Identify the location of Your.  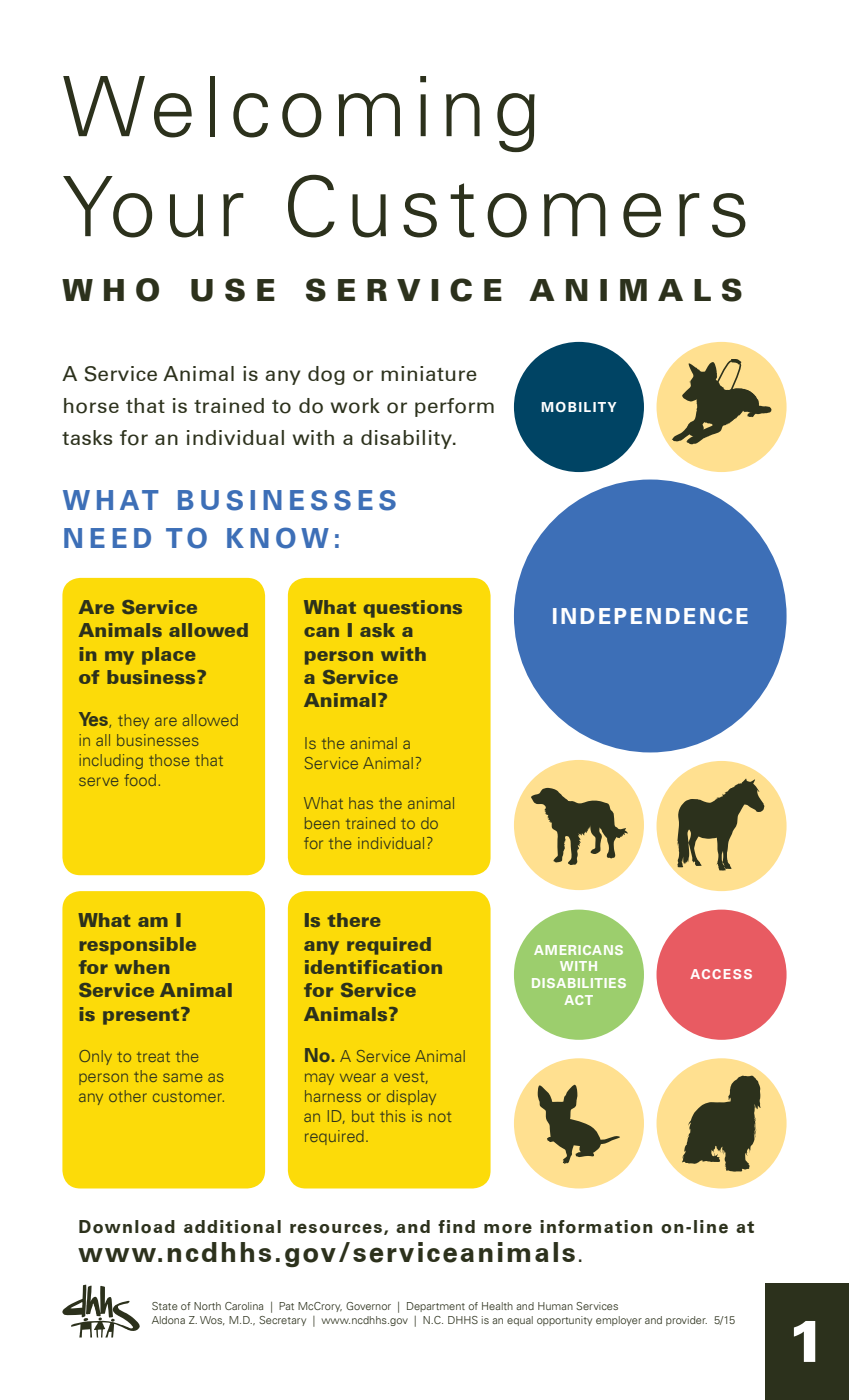
(153, 207).
